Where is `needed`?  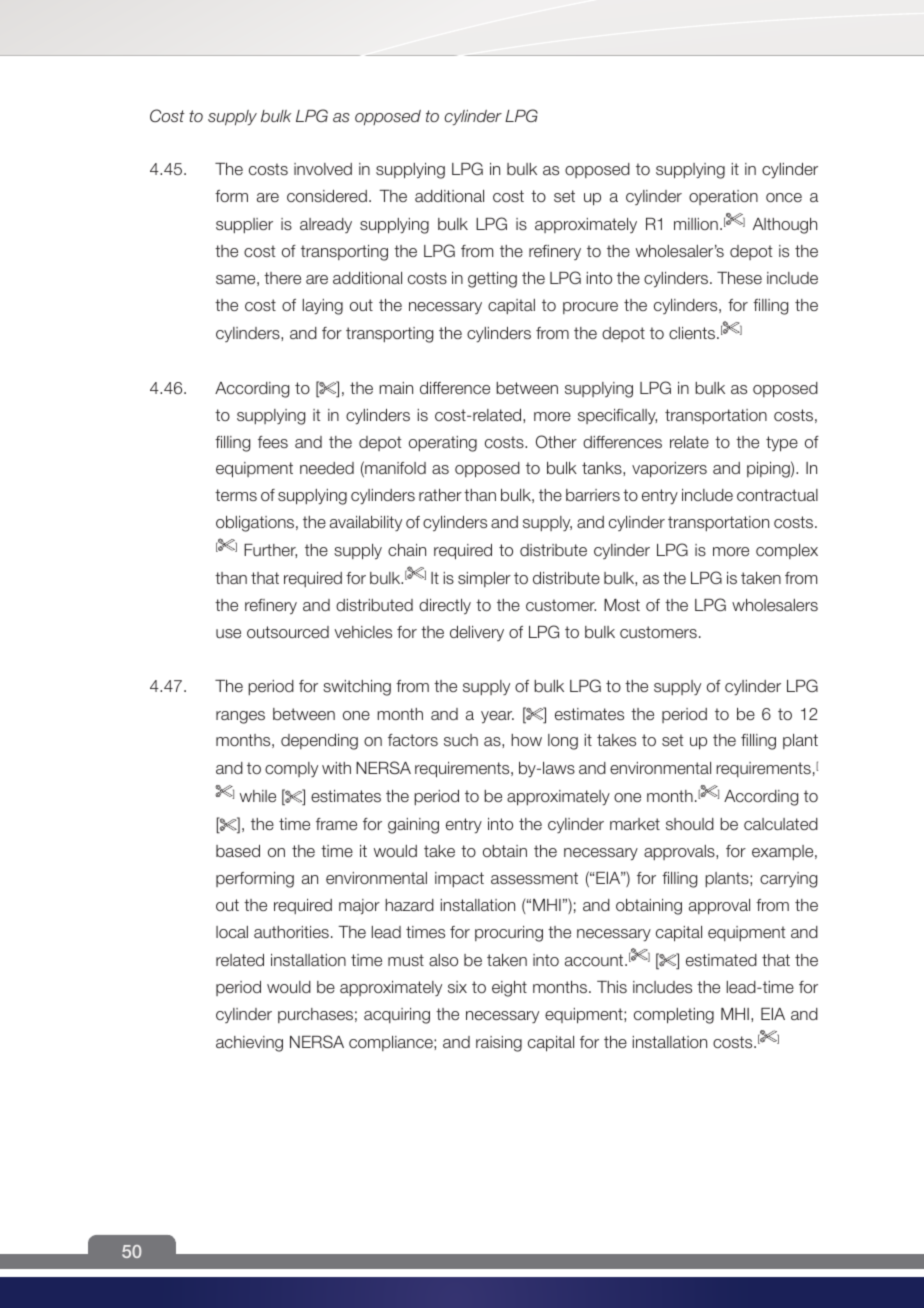
needed is located at coordinates (327, 468).
